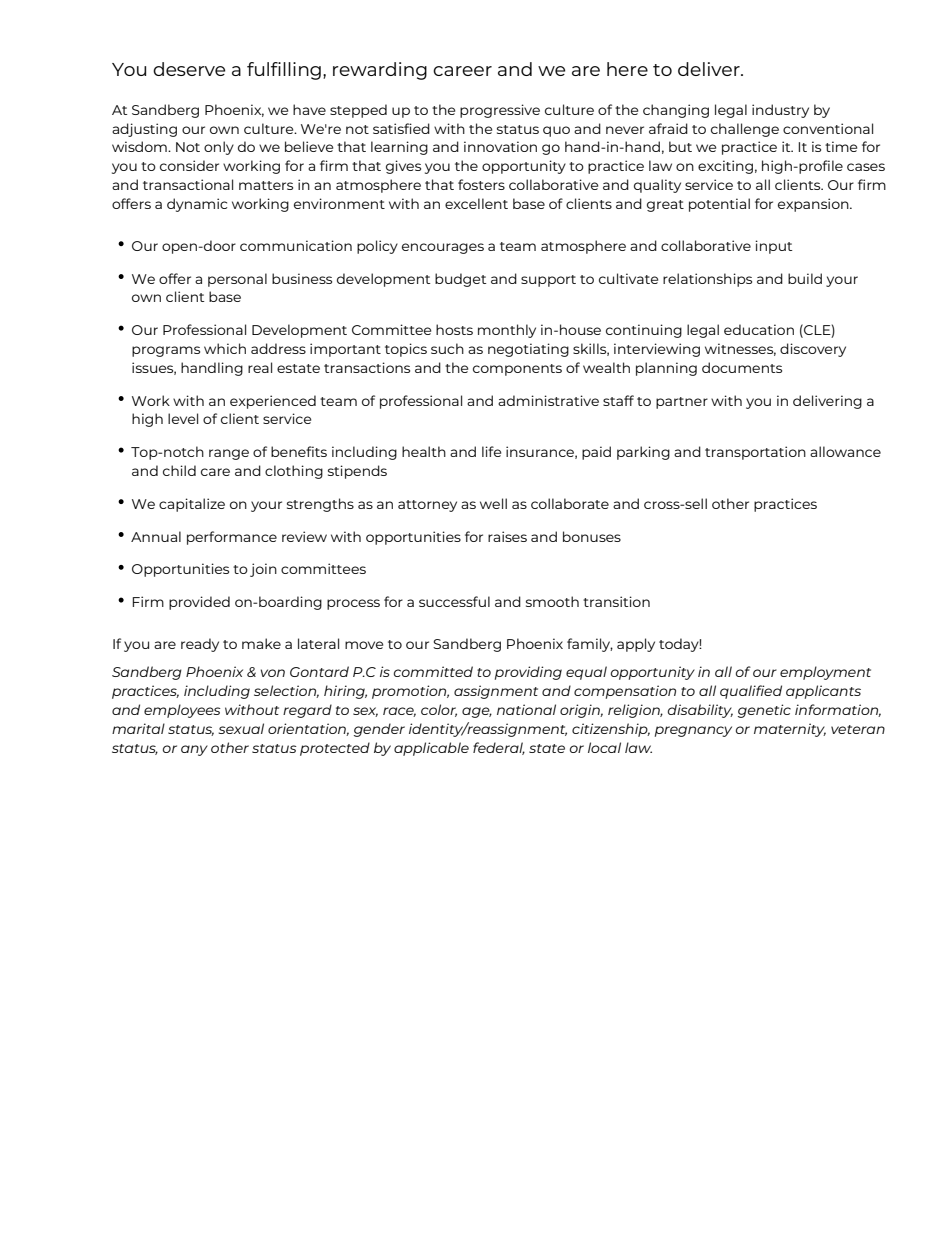 This screenshot has height=1233, width=952. I want to click on progressive, so click(500, 111).
